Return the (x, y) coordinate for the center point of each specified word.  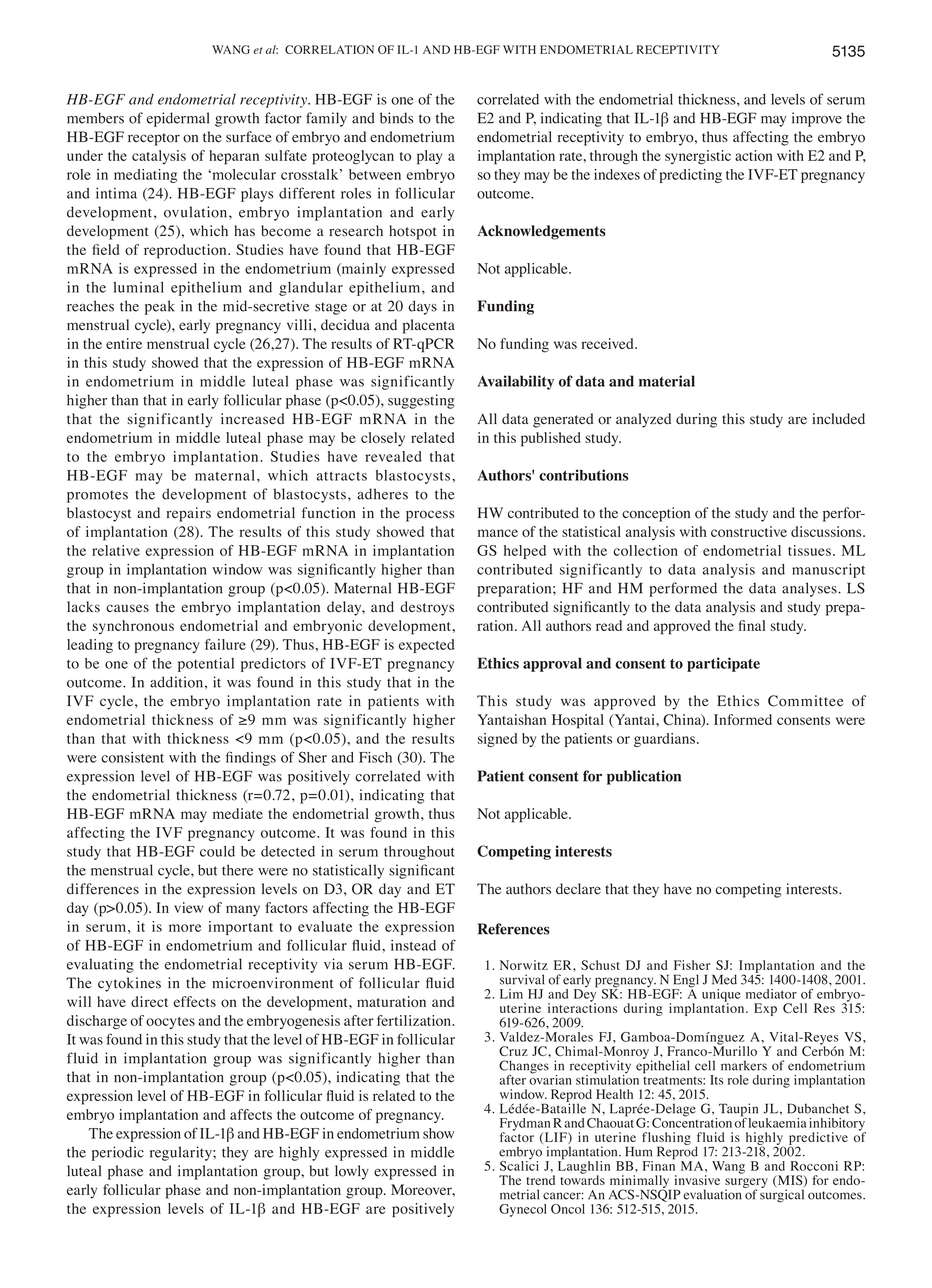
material (667, 381)
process (430, 516)
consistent (132, 757)
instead (413, 945)
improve (817, 119)
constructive (749, 531)
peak (160, 307)
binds (396, 118)
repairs (188, 514)
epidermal (177, 119)
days (422, 307)
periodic (118, 1153)
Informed (743, 719)
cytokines (129, 984)
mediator (771, 994)
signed (497, 740)
